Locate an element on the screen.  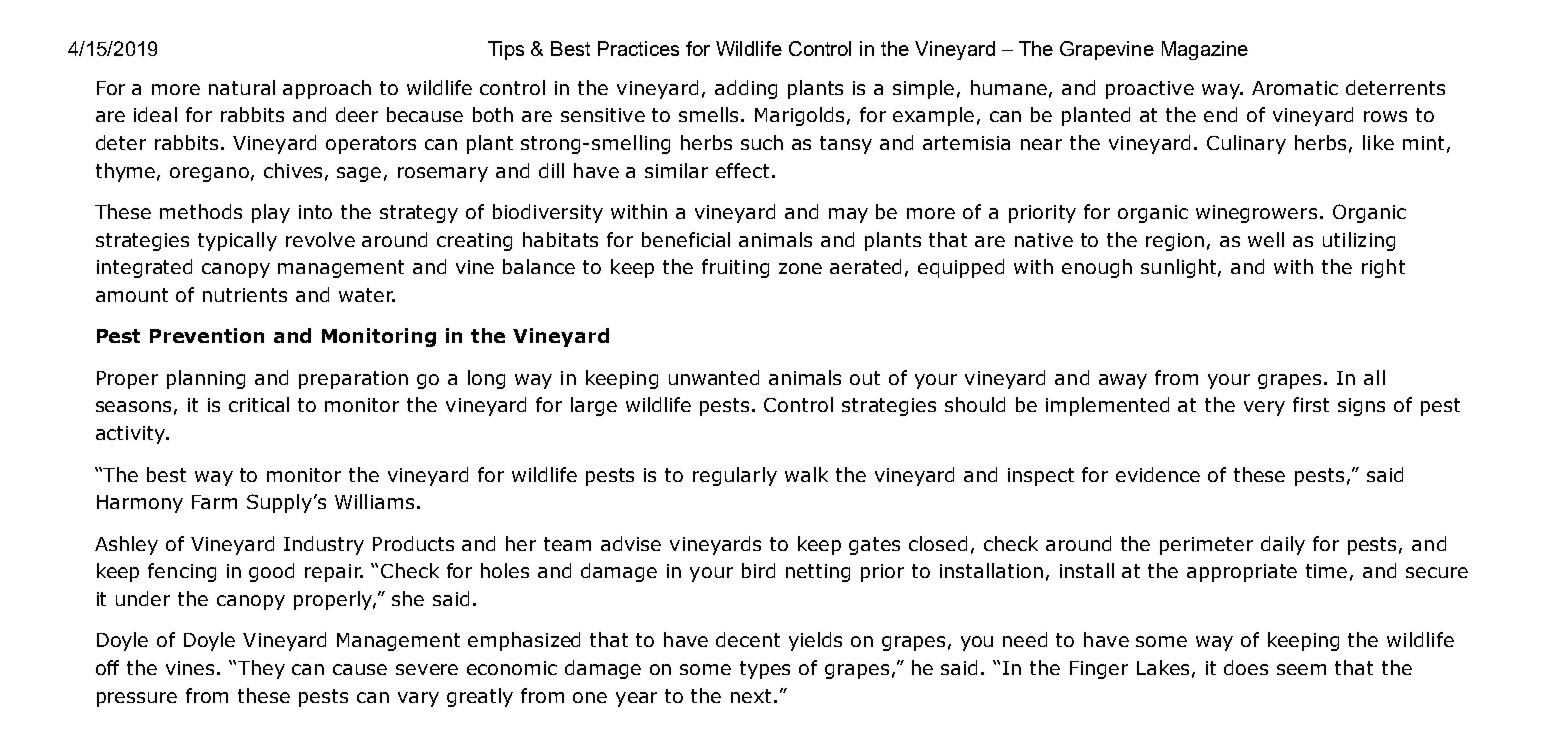
natural is located at coordinates (242, 87).
